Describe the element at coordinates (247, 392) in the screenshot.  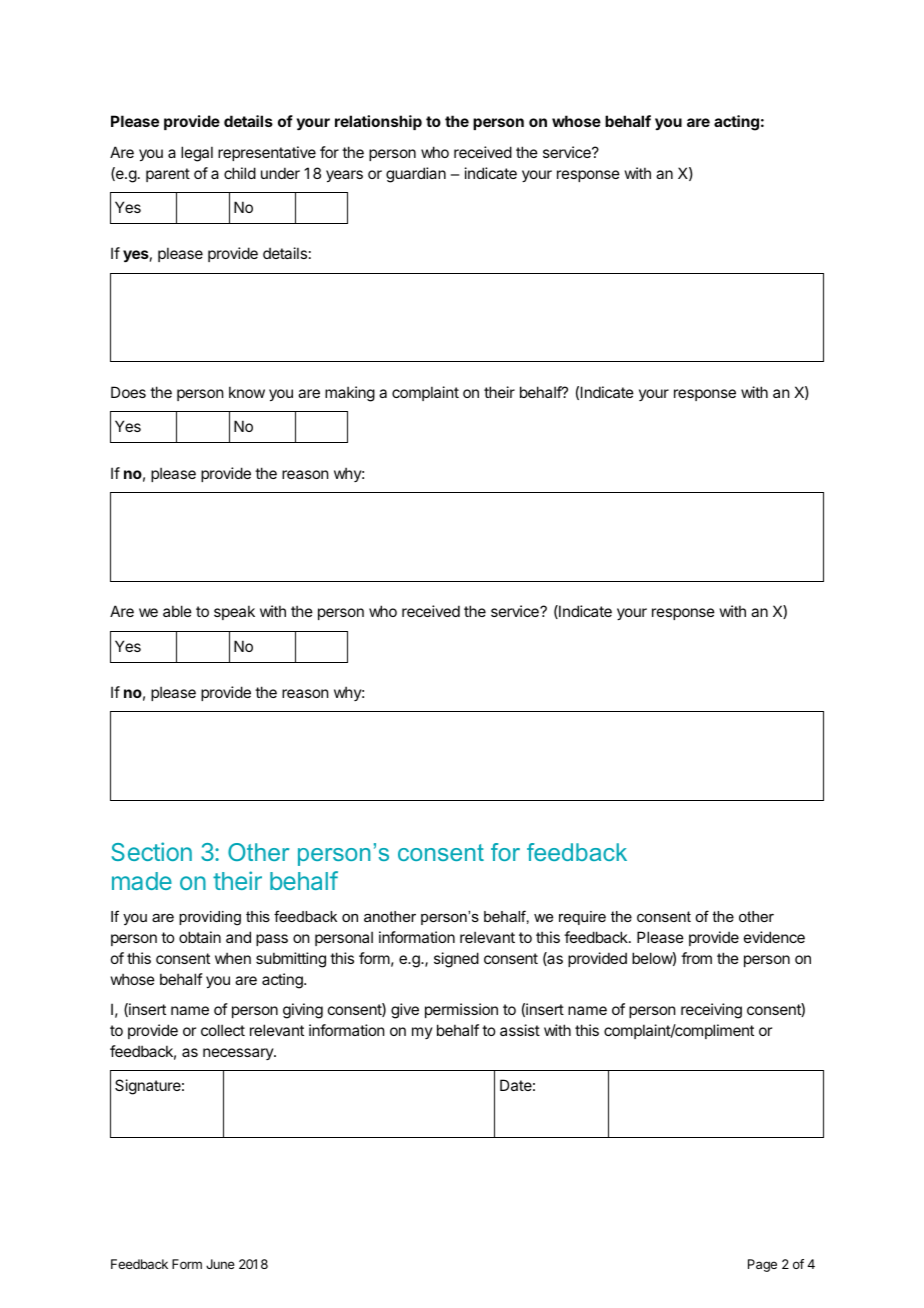
I see `know` at that location.
